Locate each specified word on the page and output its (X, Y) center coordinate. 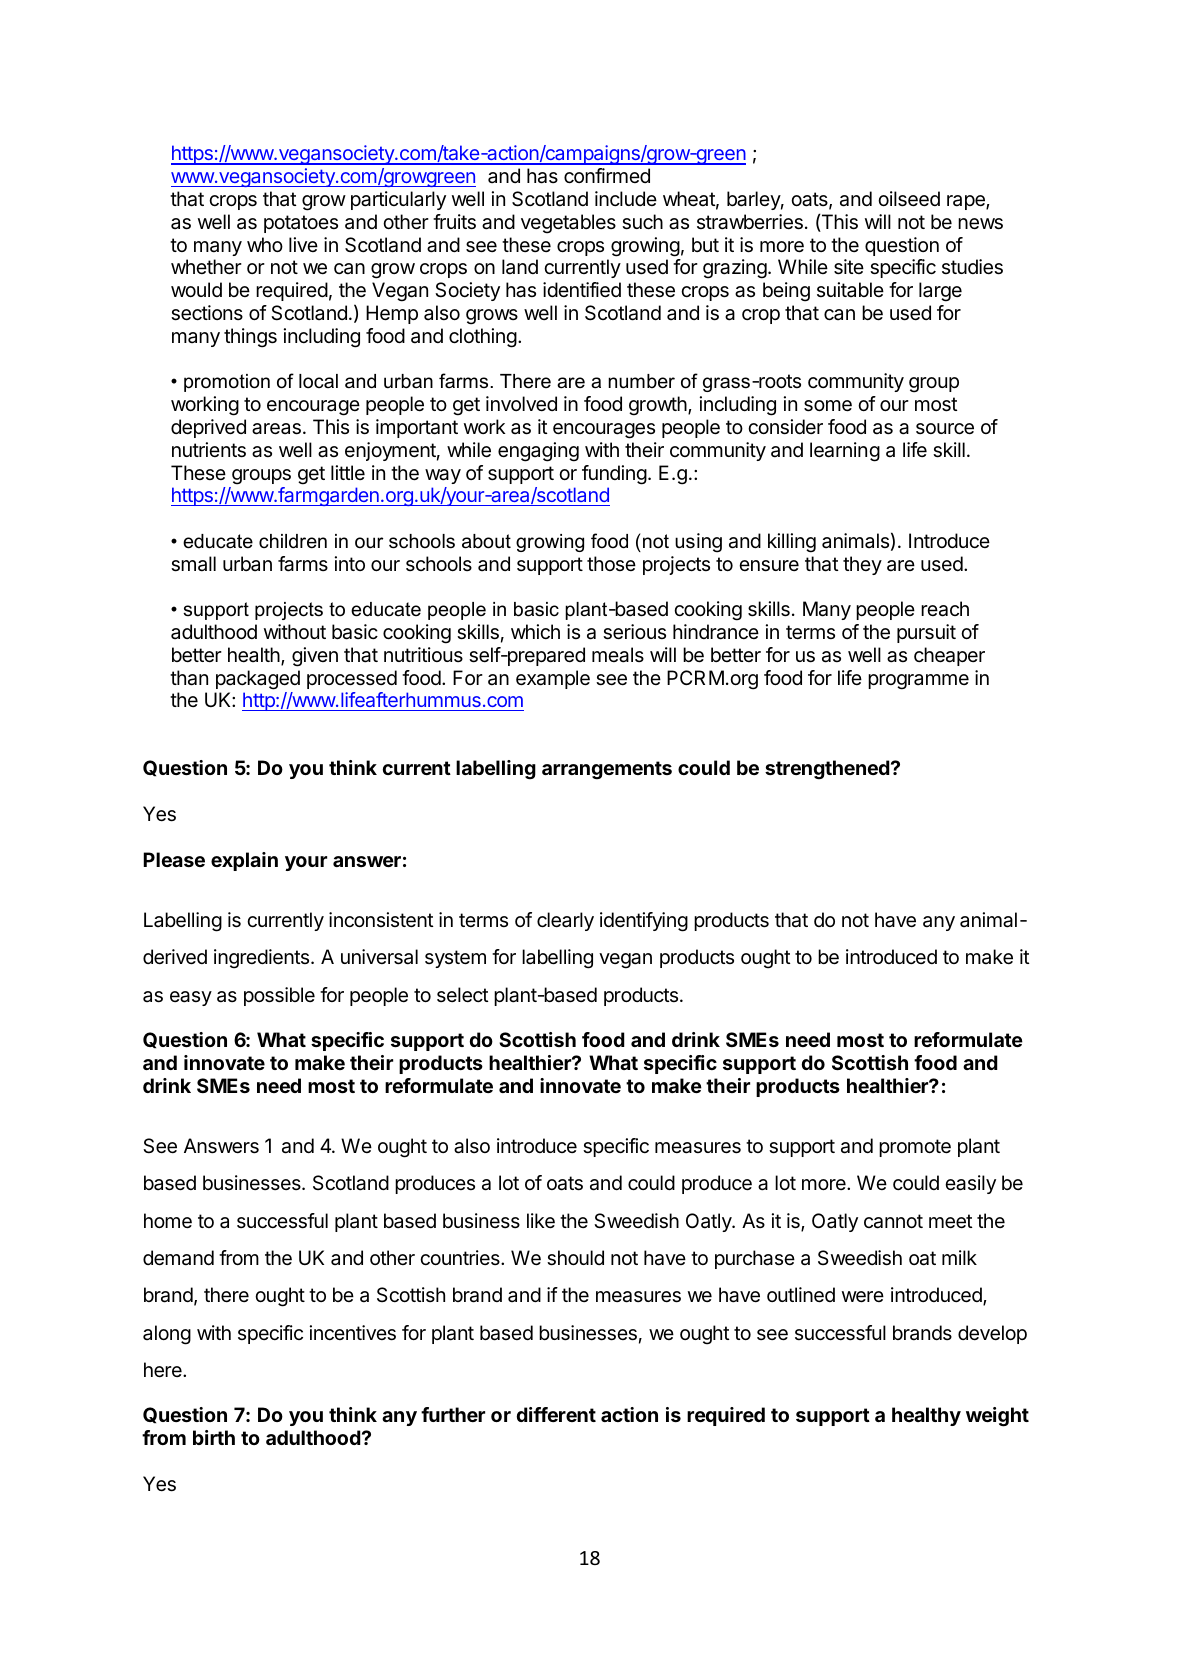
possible (279, 996)
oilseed (909, 199)
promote (915, 1148)
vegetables (568, 224)
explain (244, 861)
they (862, 565)
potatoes (301, 224)
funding (614, 475)
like (541, 1221)
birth (214, 1437)
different (556, 1414)
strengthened (827, 770)
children (293, 541)
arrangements (607, 770)
